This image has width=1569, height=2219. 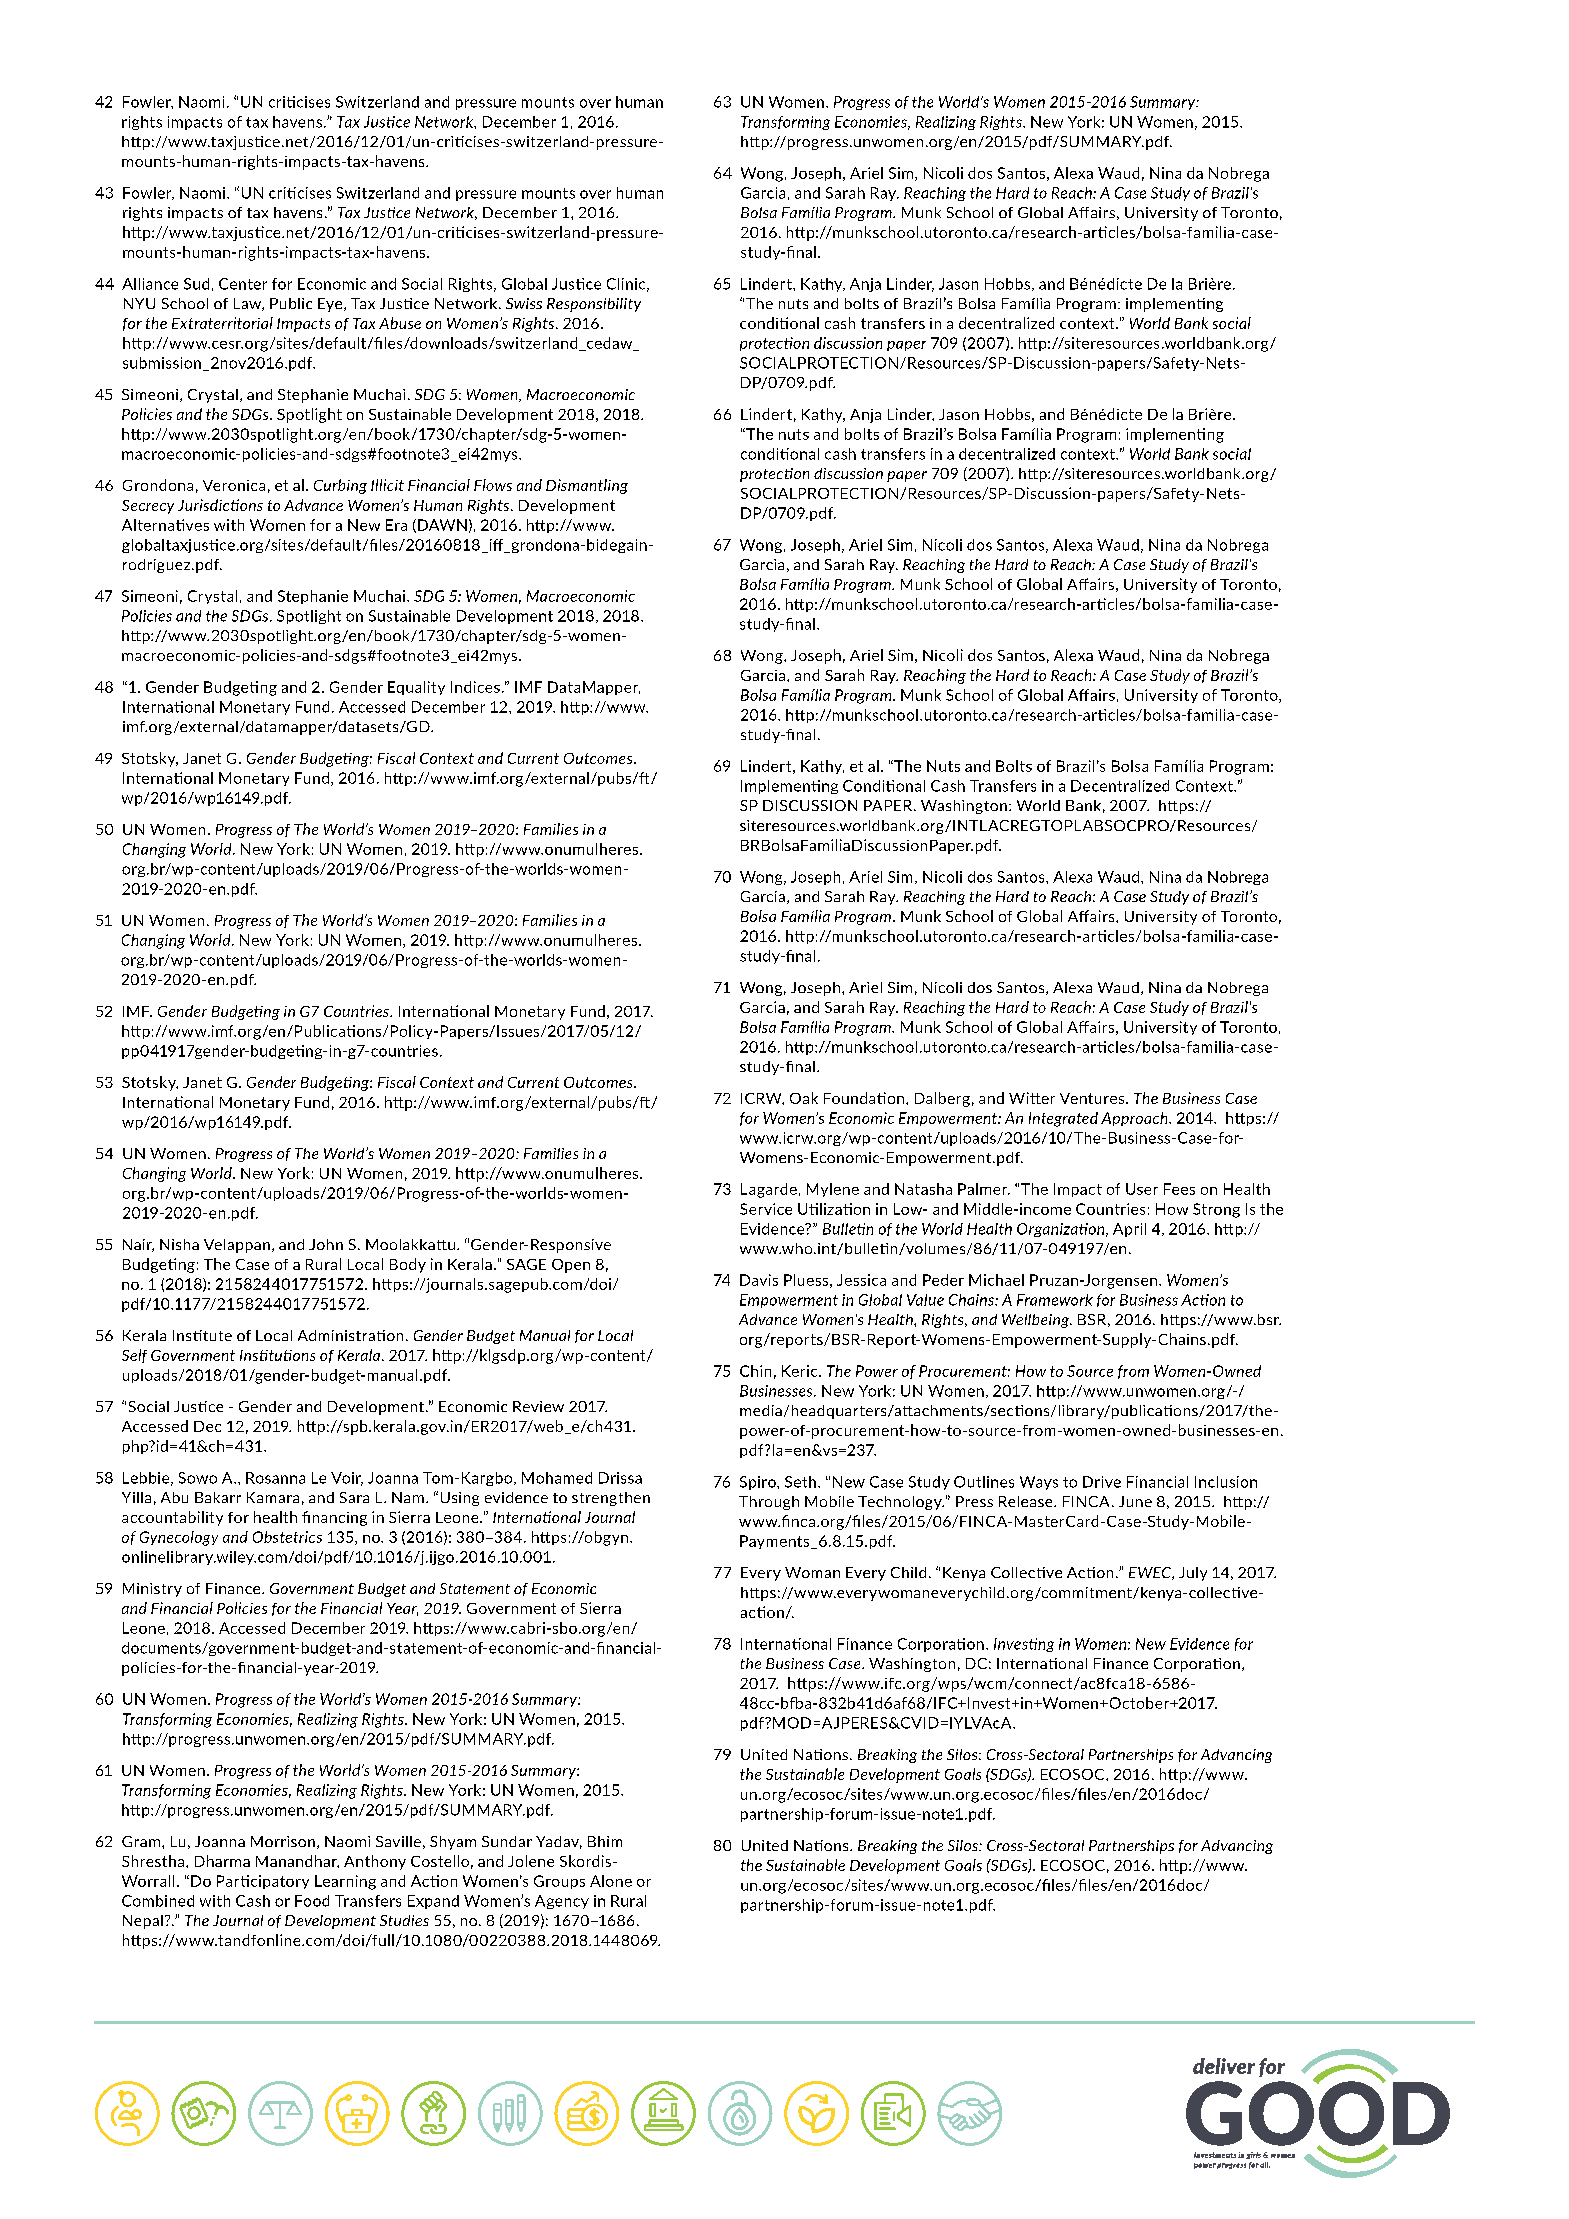 What do you see at coordinates (263, 1882) in the image?
I see `Participatory` at bounding box center [263, 1882].
